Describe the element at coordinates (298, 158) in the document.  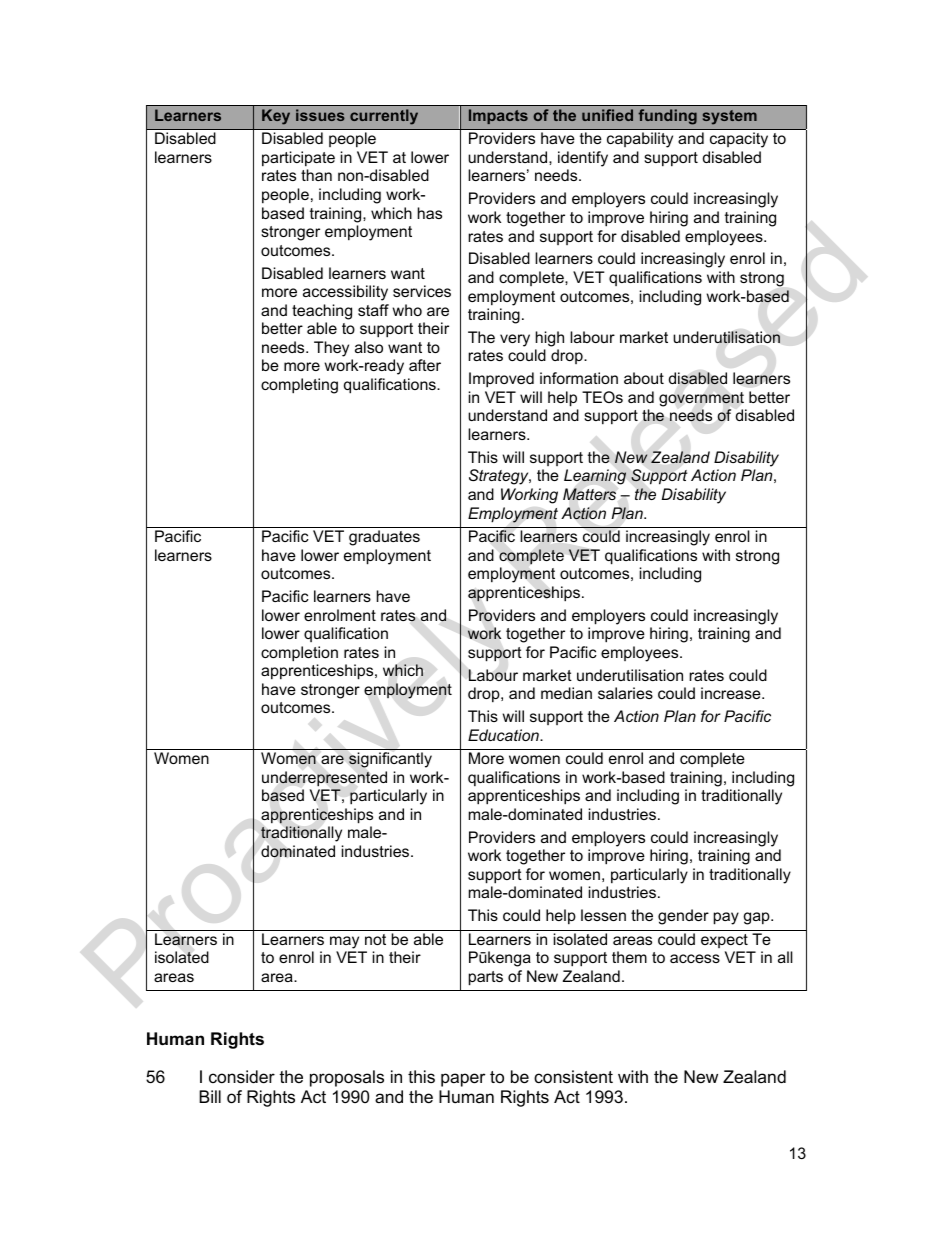
I see `participate` at that location.
